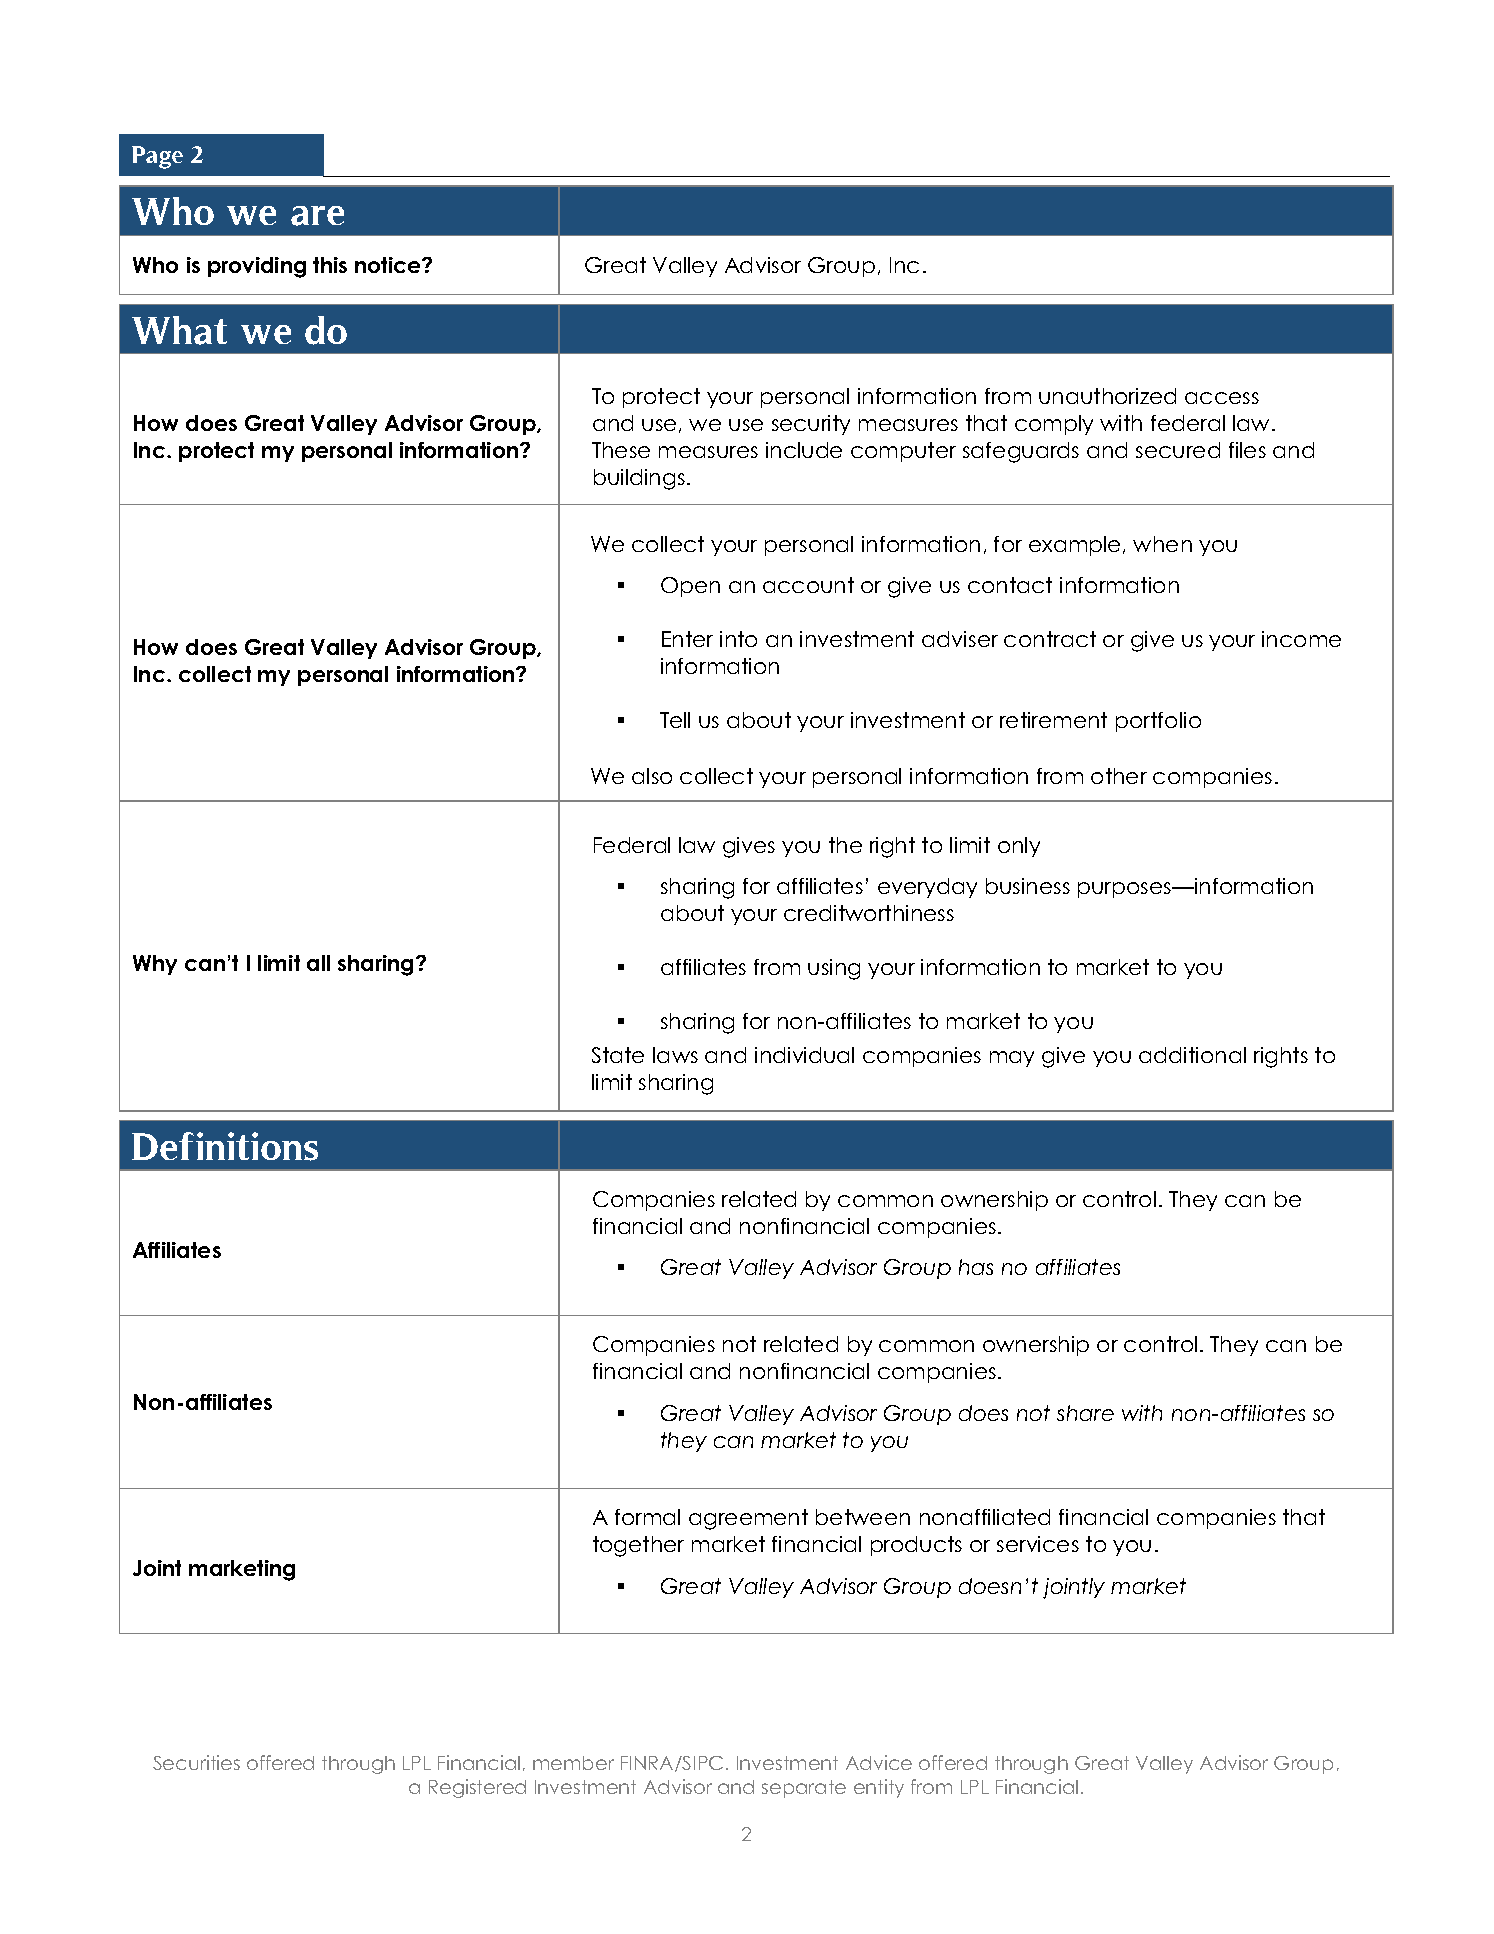 The image size is (1494, 1934). What do you see at coordinates (690, 587) in the screenshot?
I see `Open` at bounding box center [690, 587].
